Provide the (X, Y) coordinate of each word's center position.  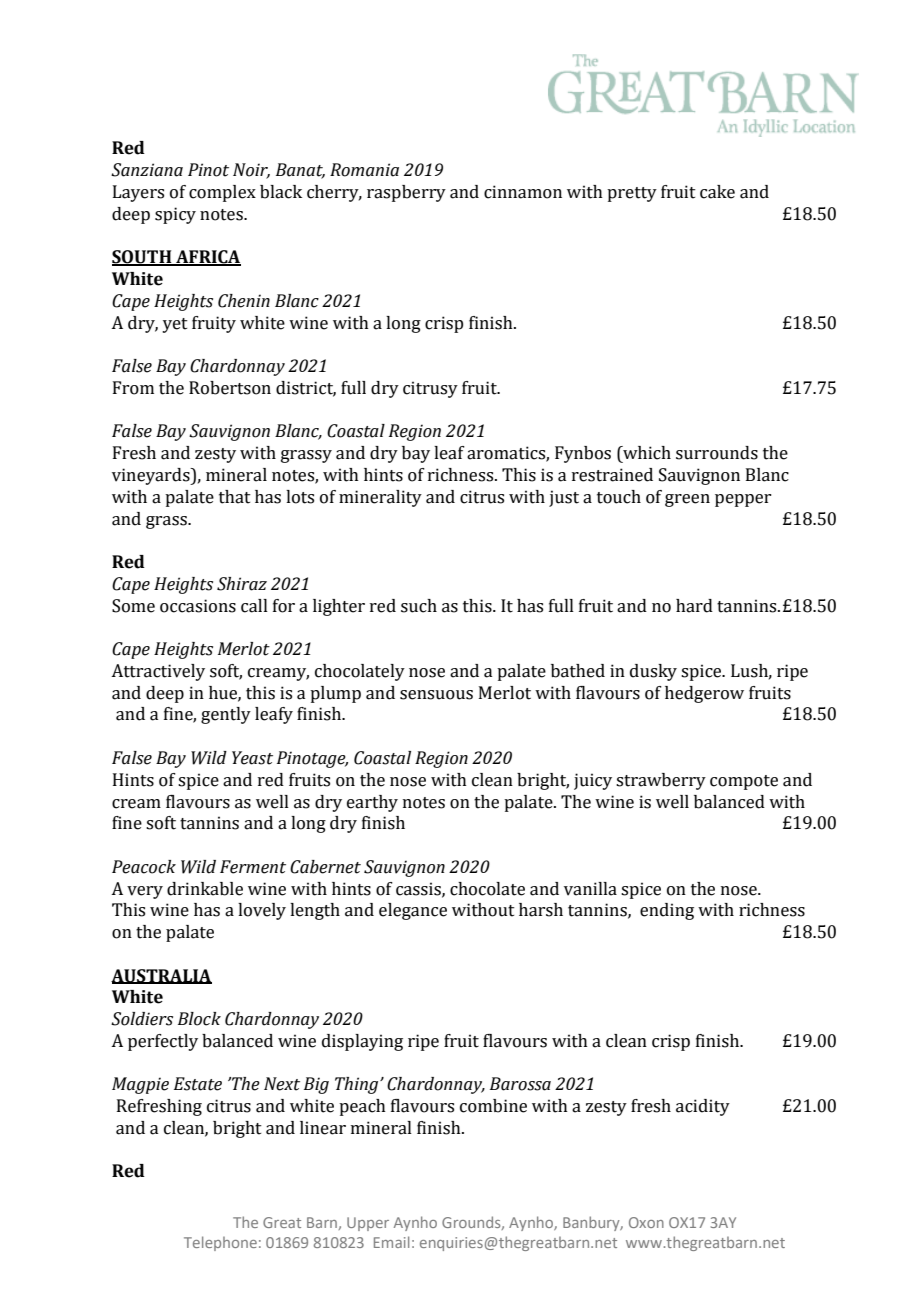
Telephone (220, 1243)
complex (222, 193)
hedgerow (704, 694)
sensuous (436, 695)
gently (226, 715)
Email (391, 1242)
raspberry (406, 193)
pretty (632, 194)
